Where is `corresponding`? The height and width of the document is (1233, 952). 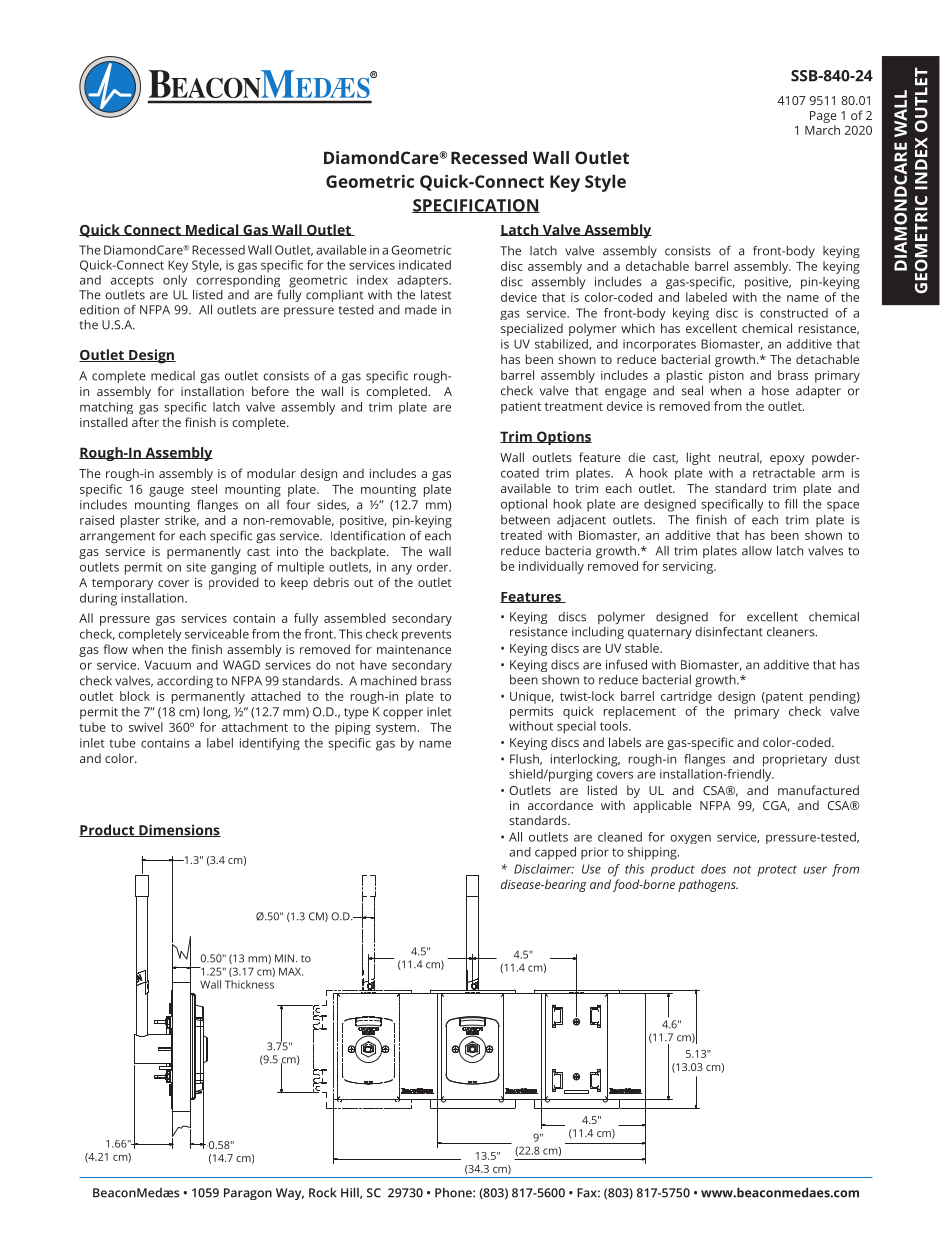 corresponding is located at coordinates (238, 281).
